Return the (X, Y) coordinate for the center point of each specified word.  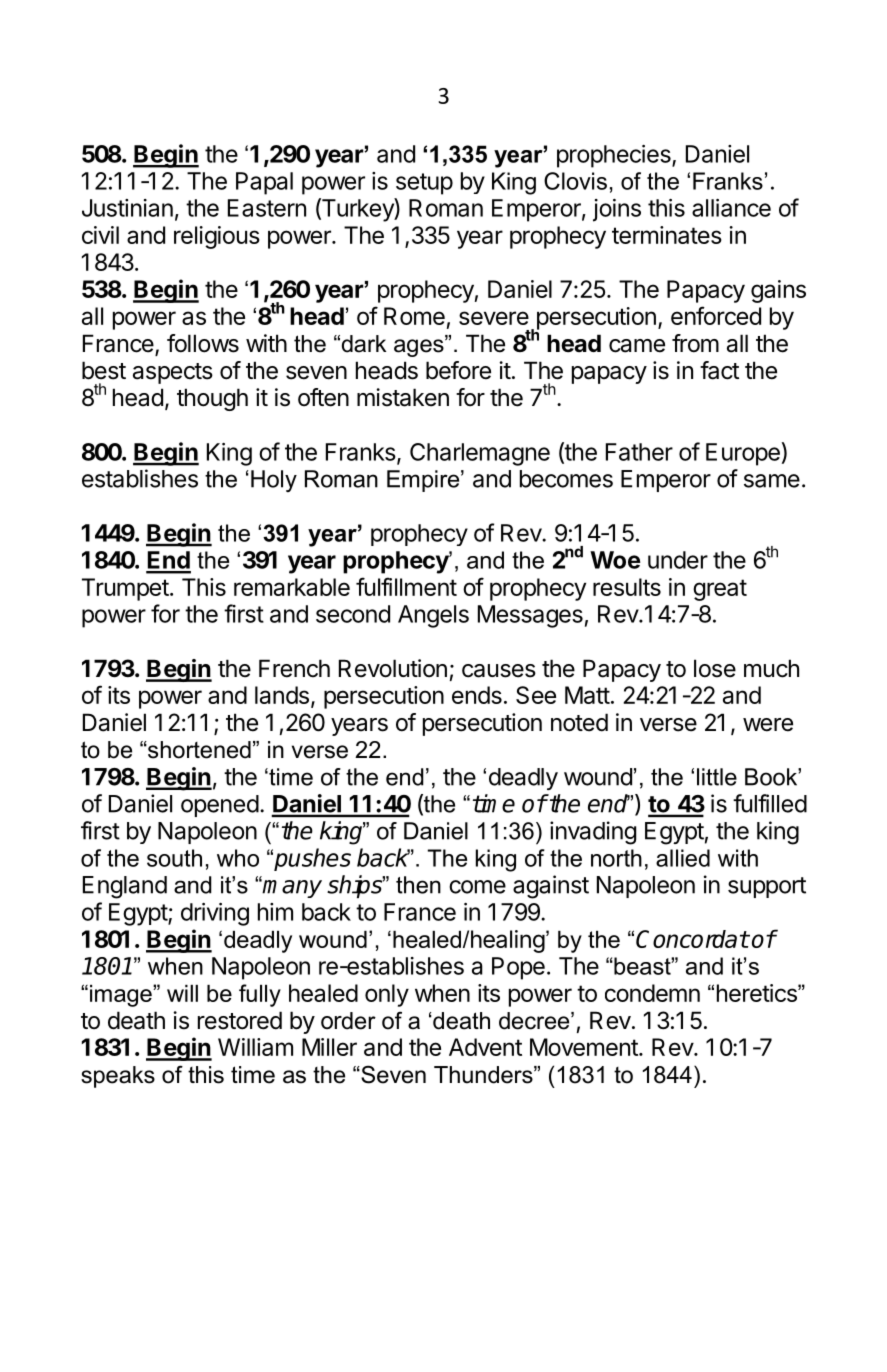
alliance (731, 208)
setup (424, 184)
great (720, 590)
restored (240, 1020)
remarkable (292, 587)
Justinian (127, 208)
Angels (433, 616)
